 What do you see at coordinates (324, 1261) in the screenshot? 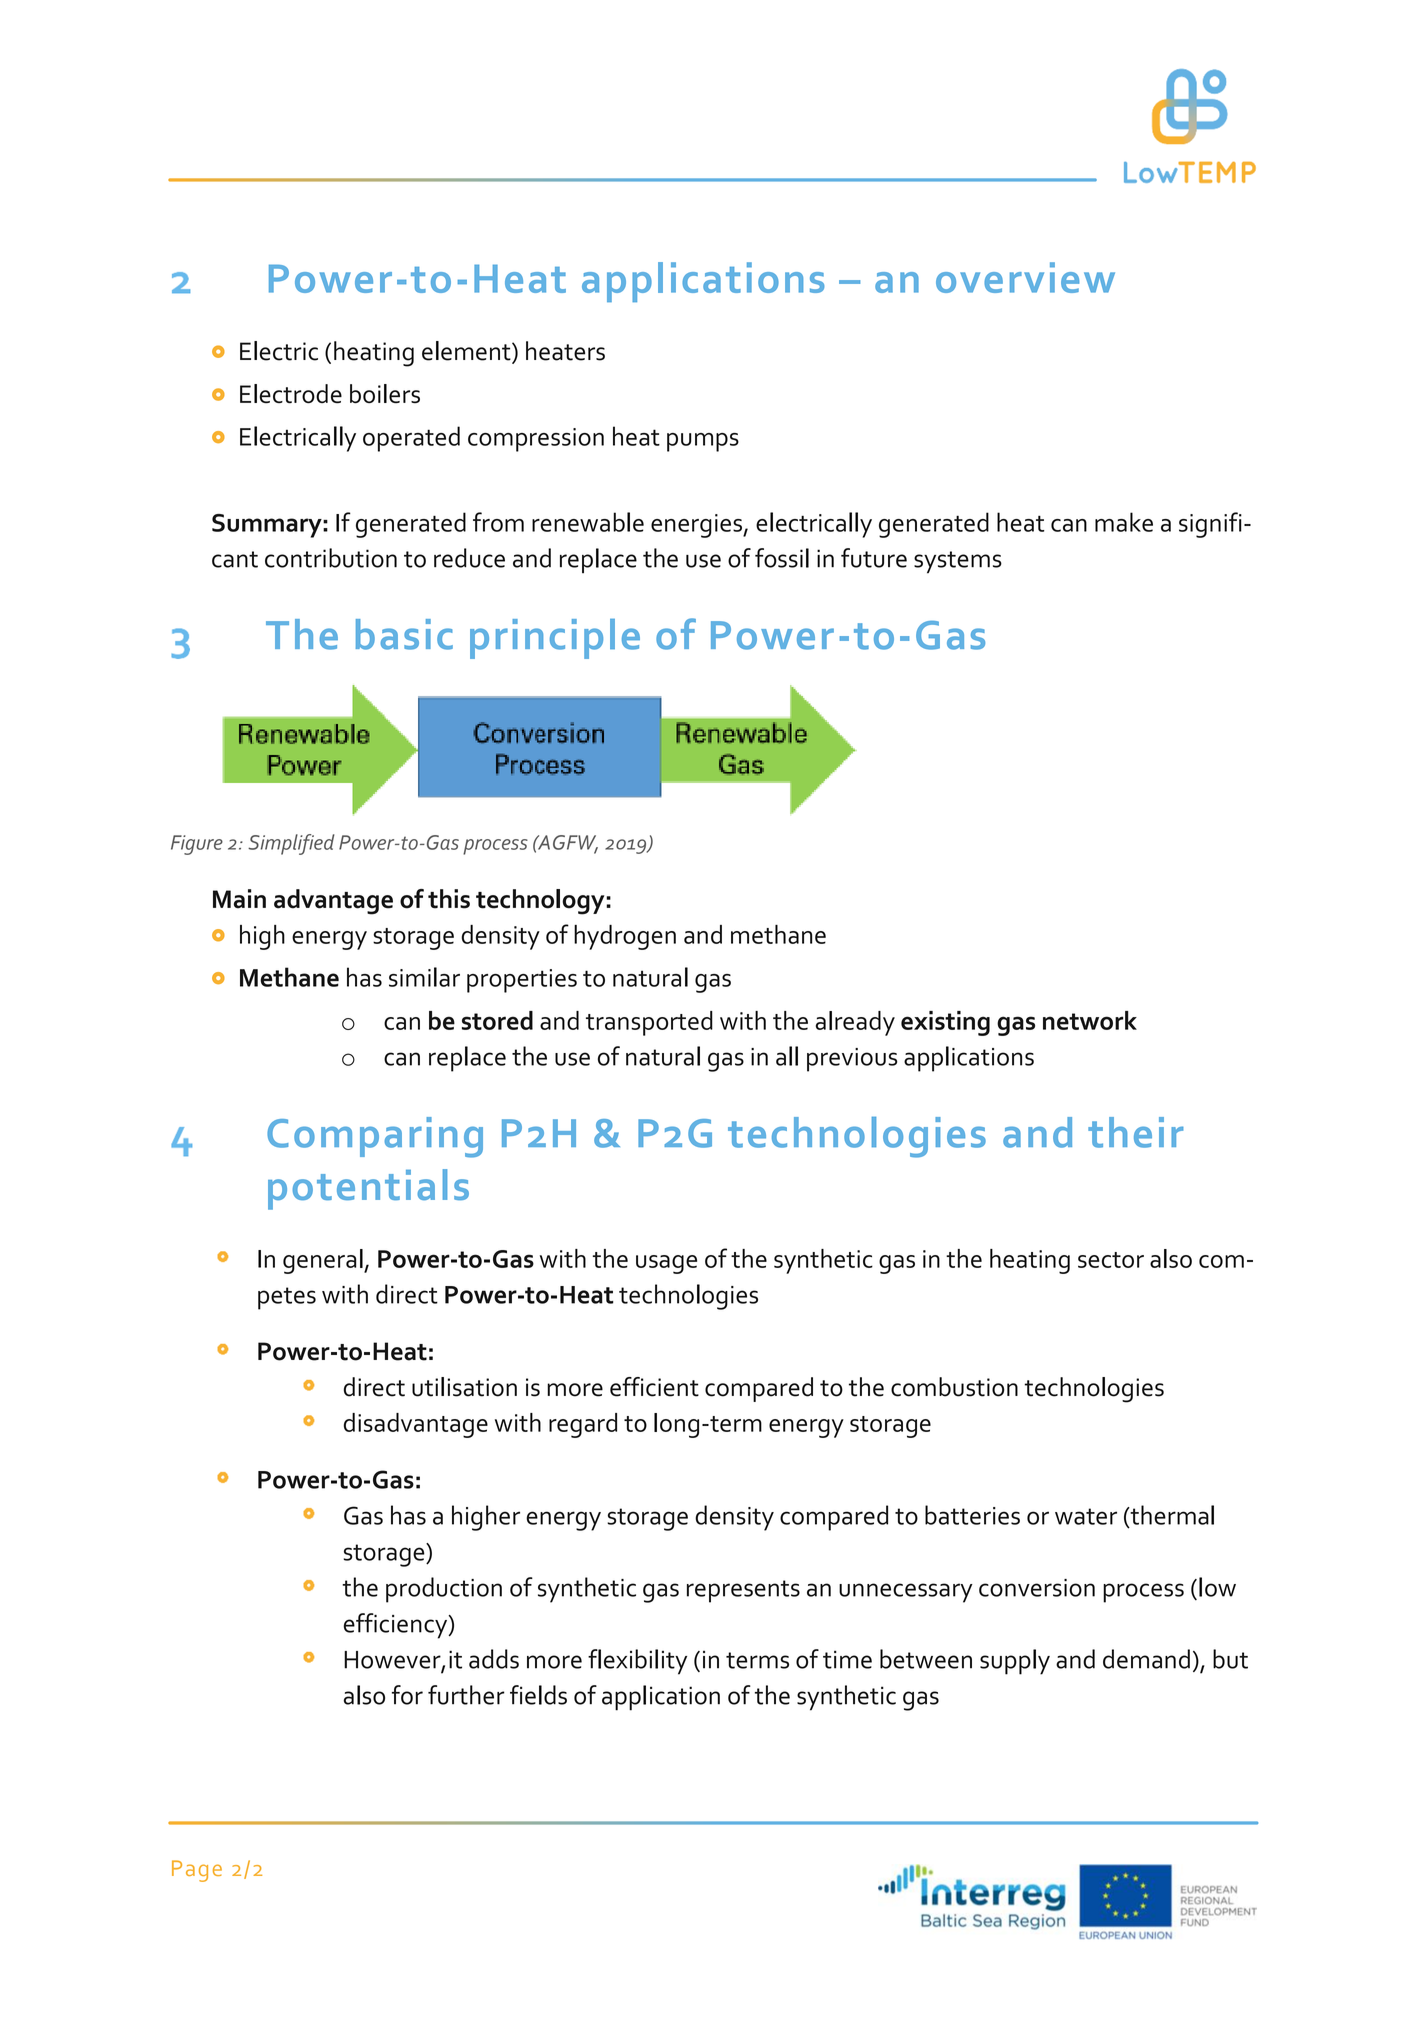
I see `general` at bounding box center [324, 1261].
